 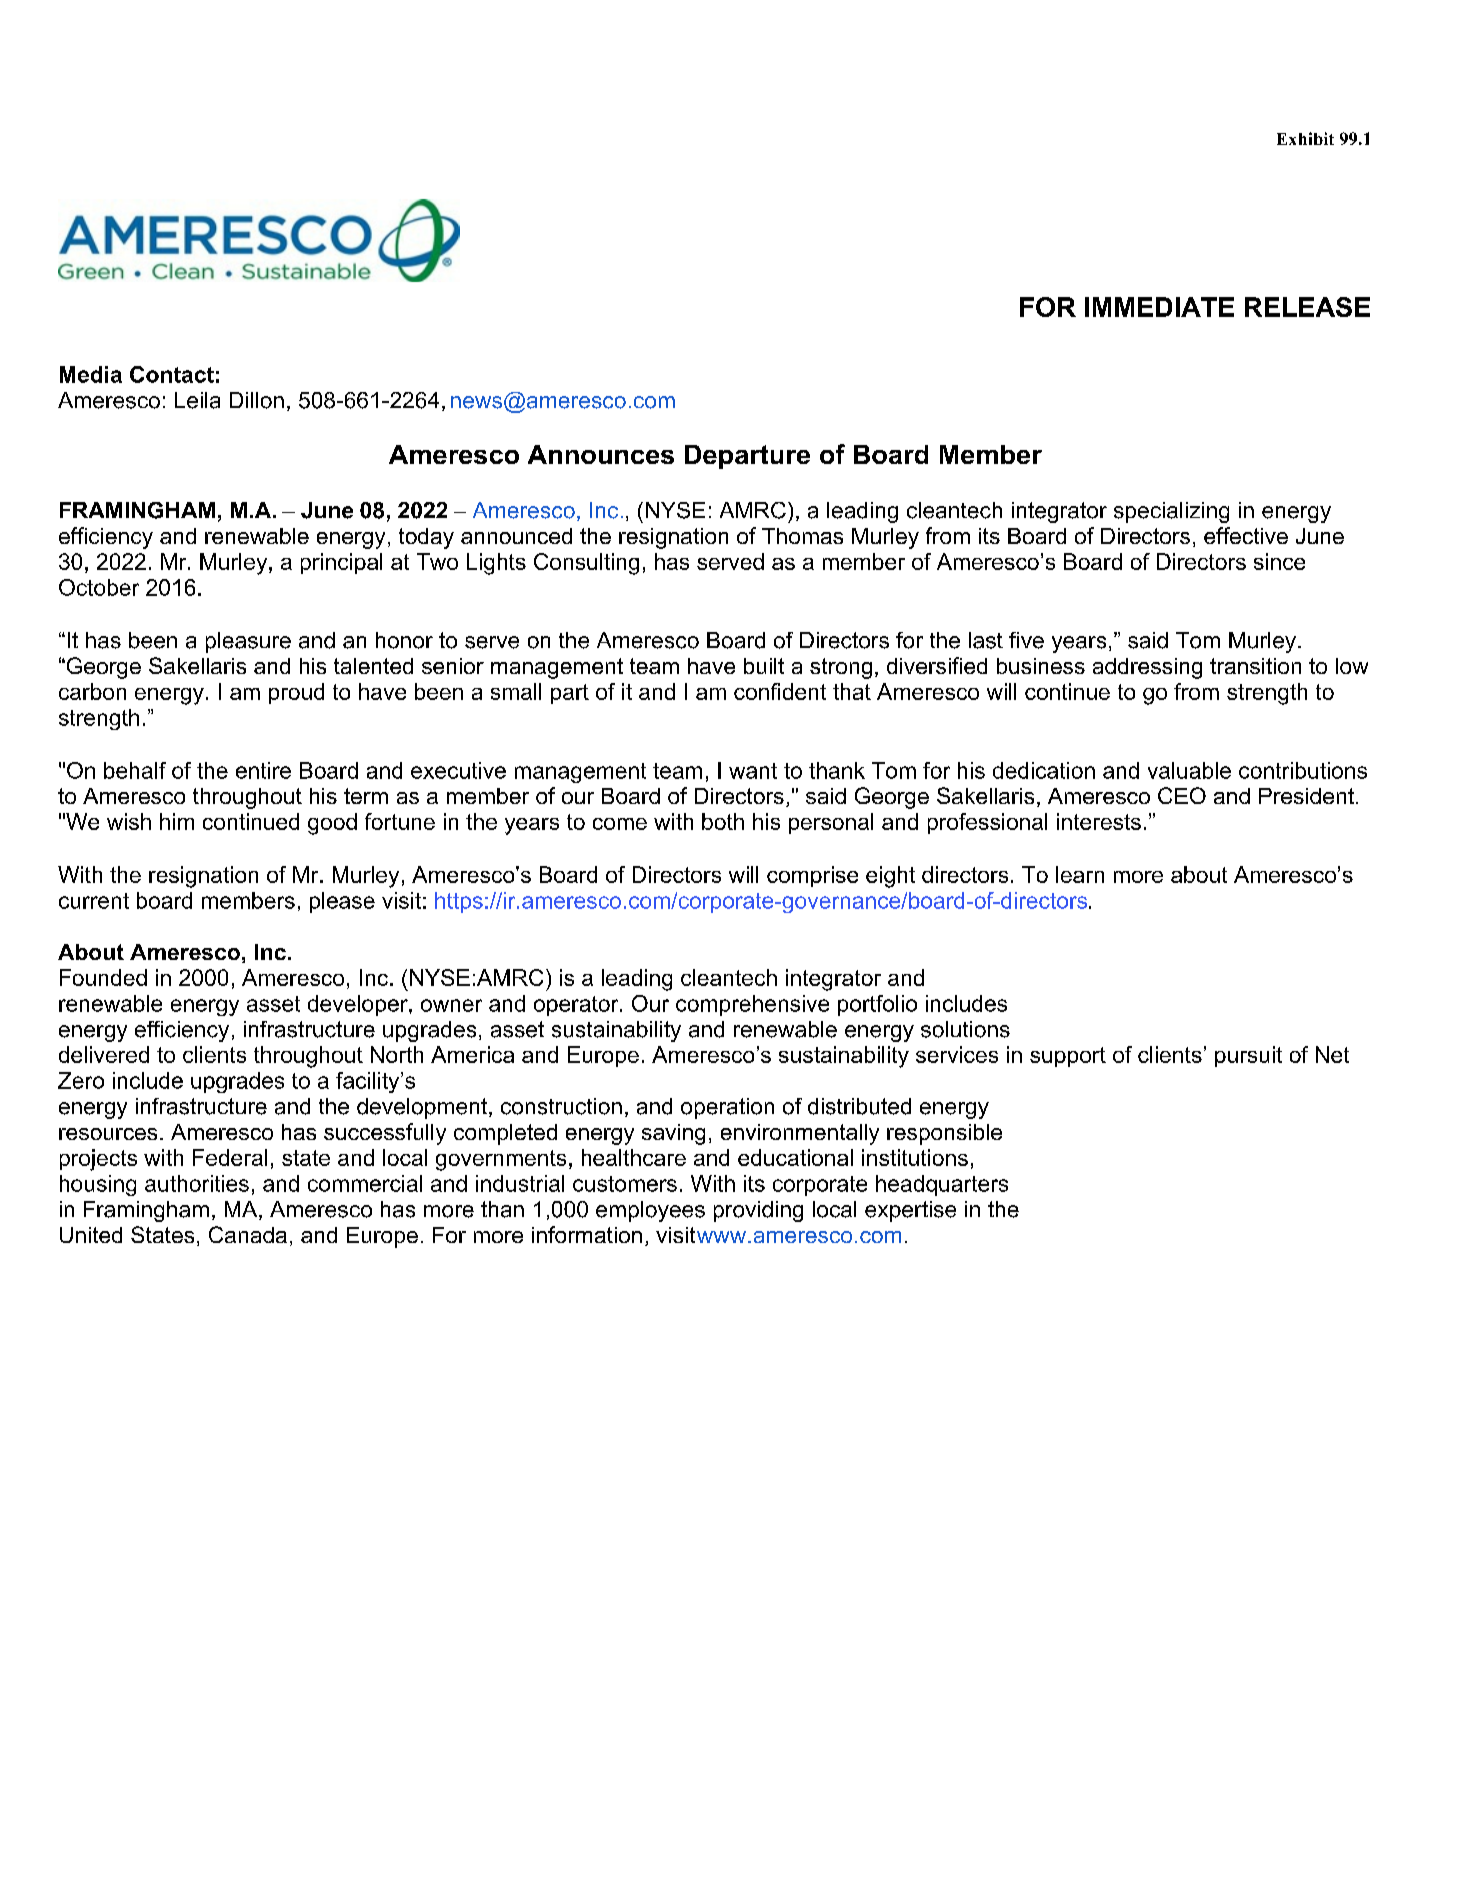 What do you see at coordinates (197, 1183) in the image?
I see `authorities` at bounding box center [197, 1183].
